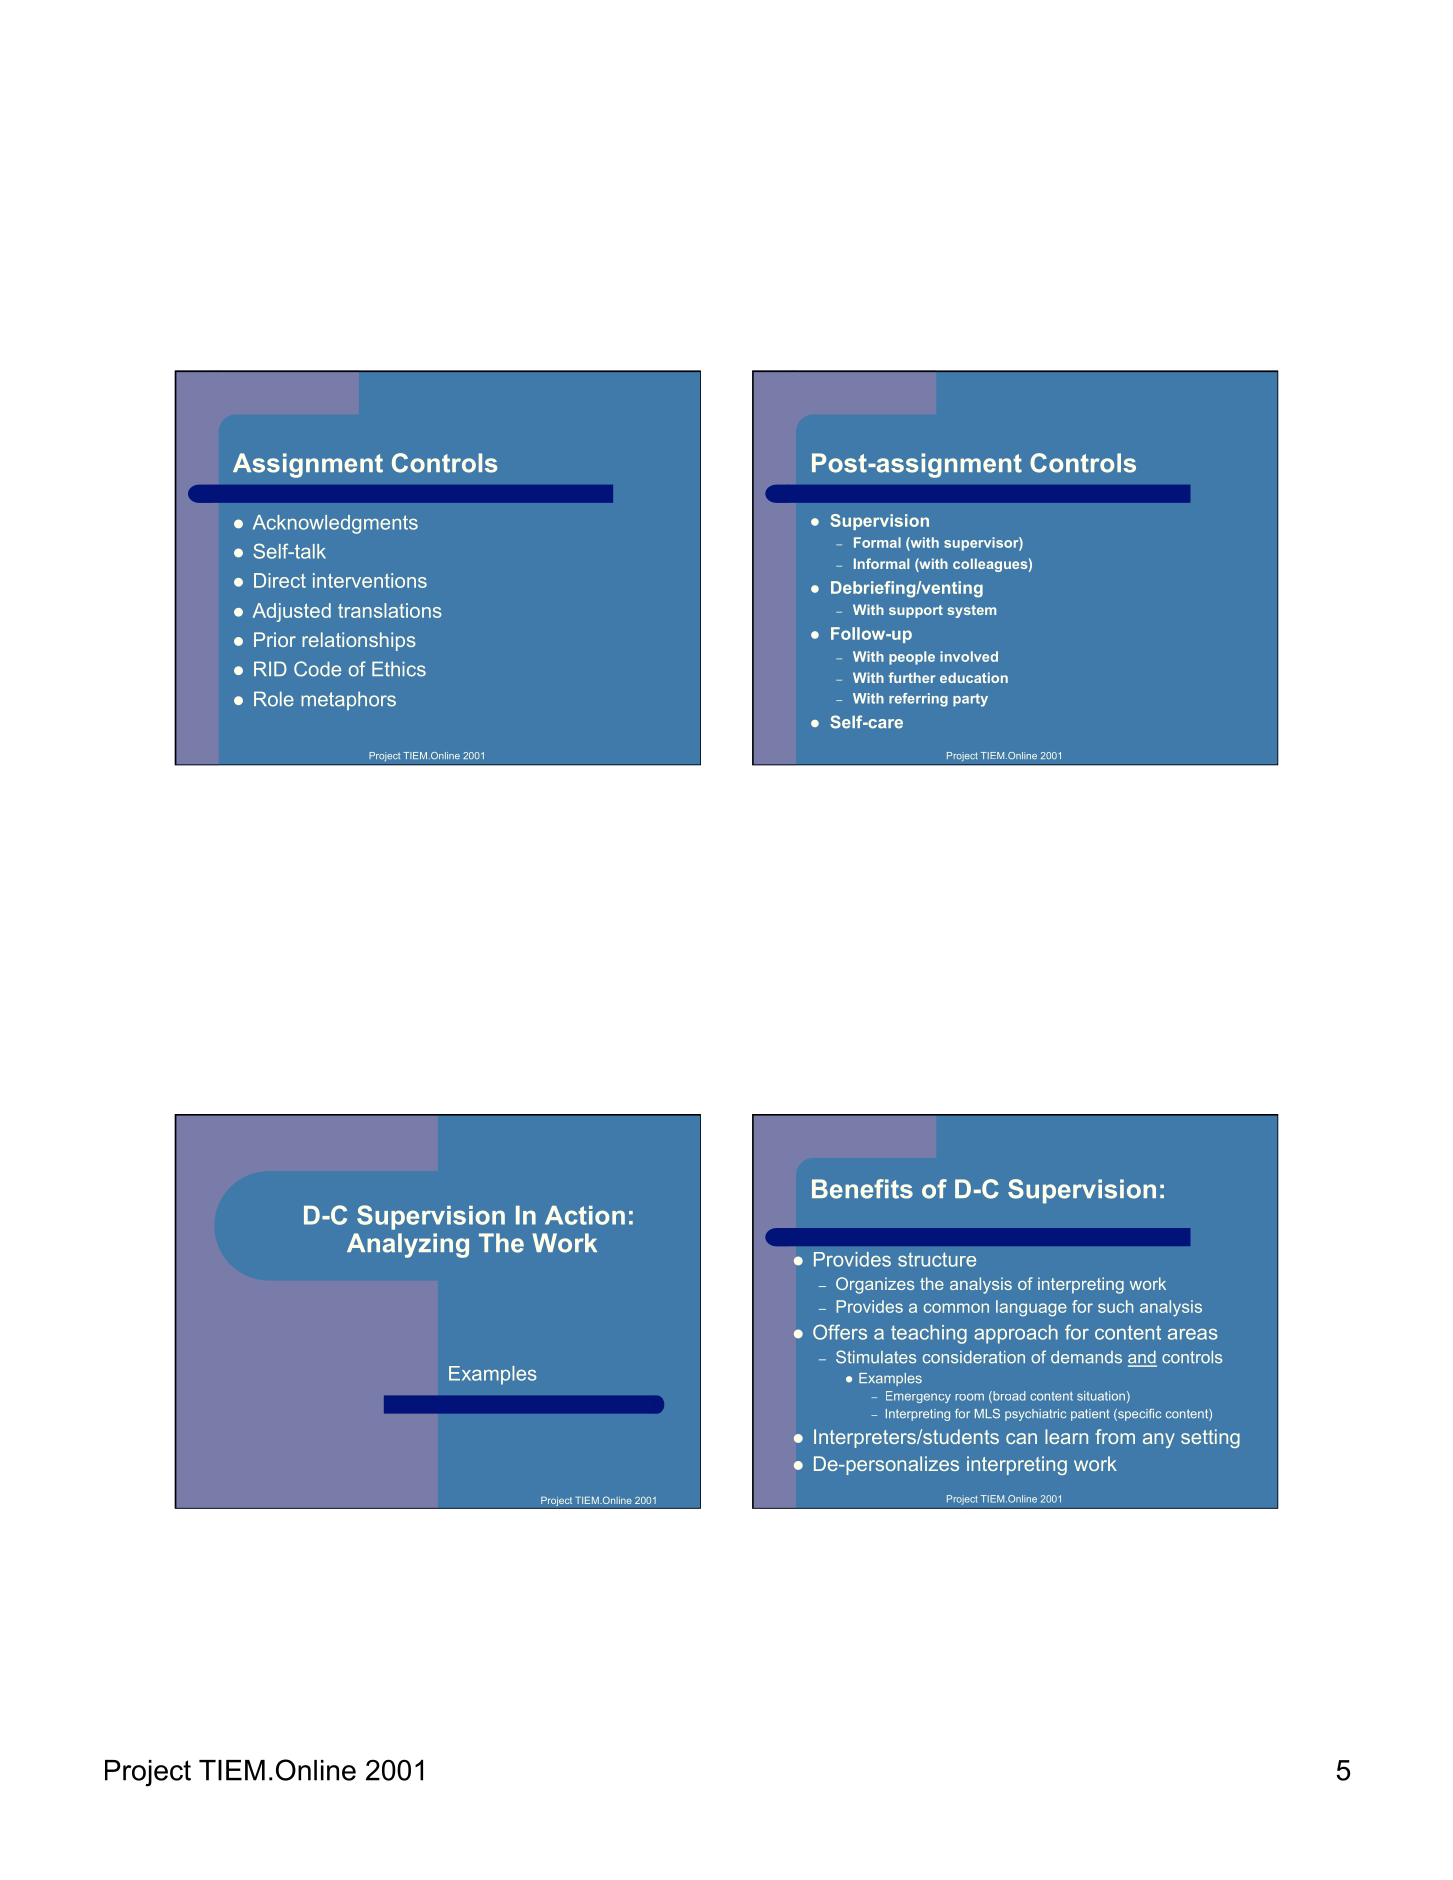 The height and width of the screenshot is (1880, 1453). I want to click on support, so click(916, 611).
